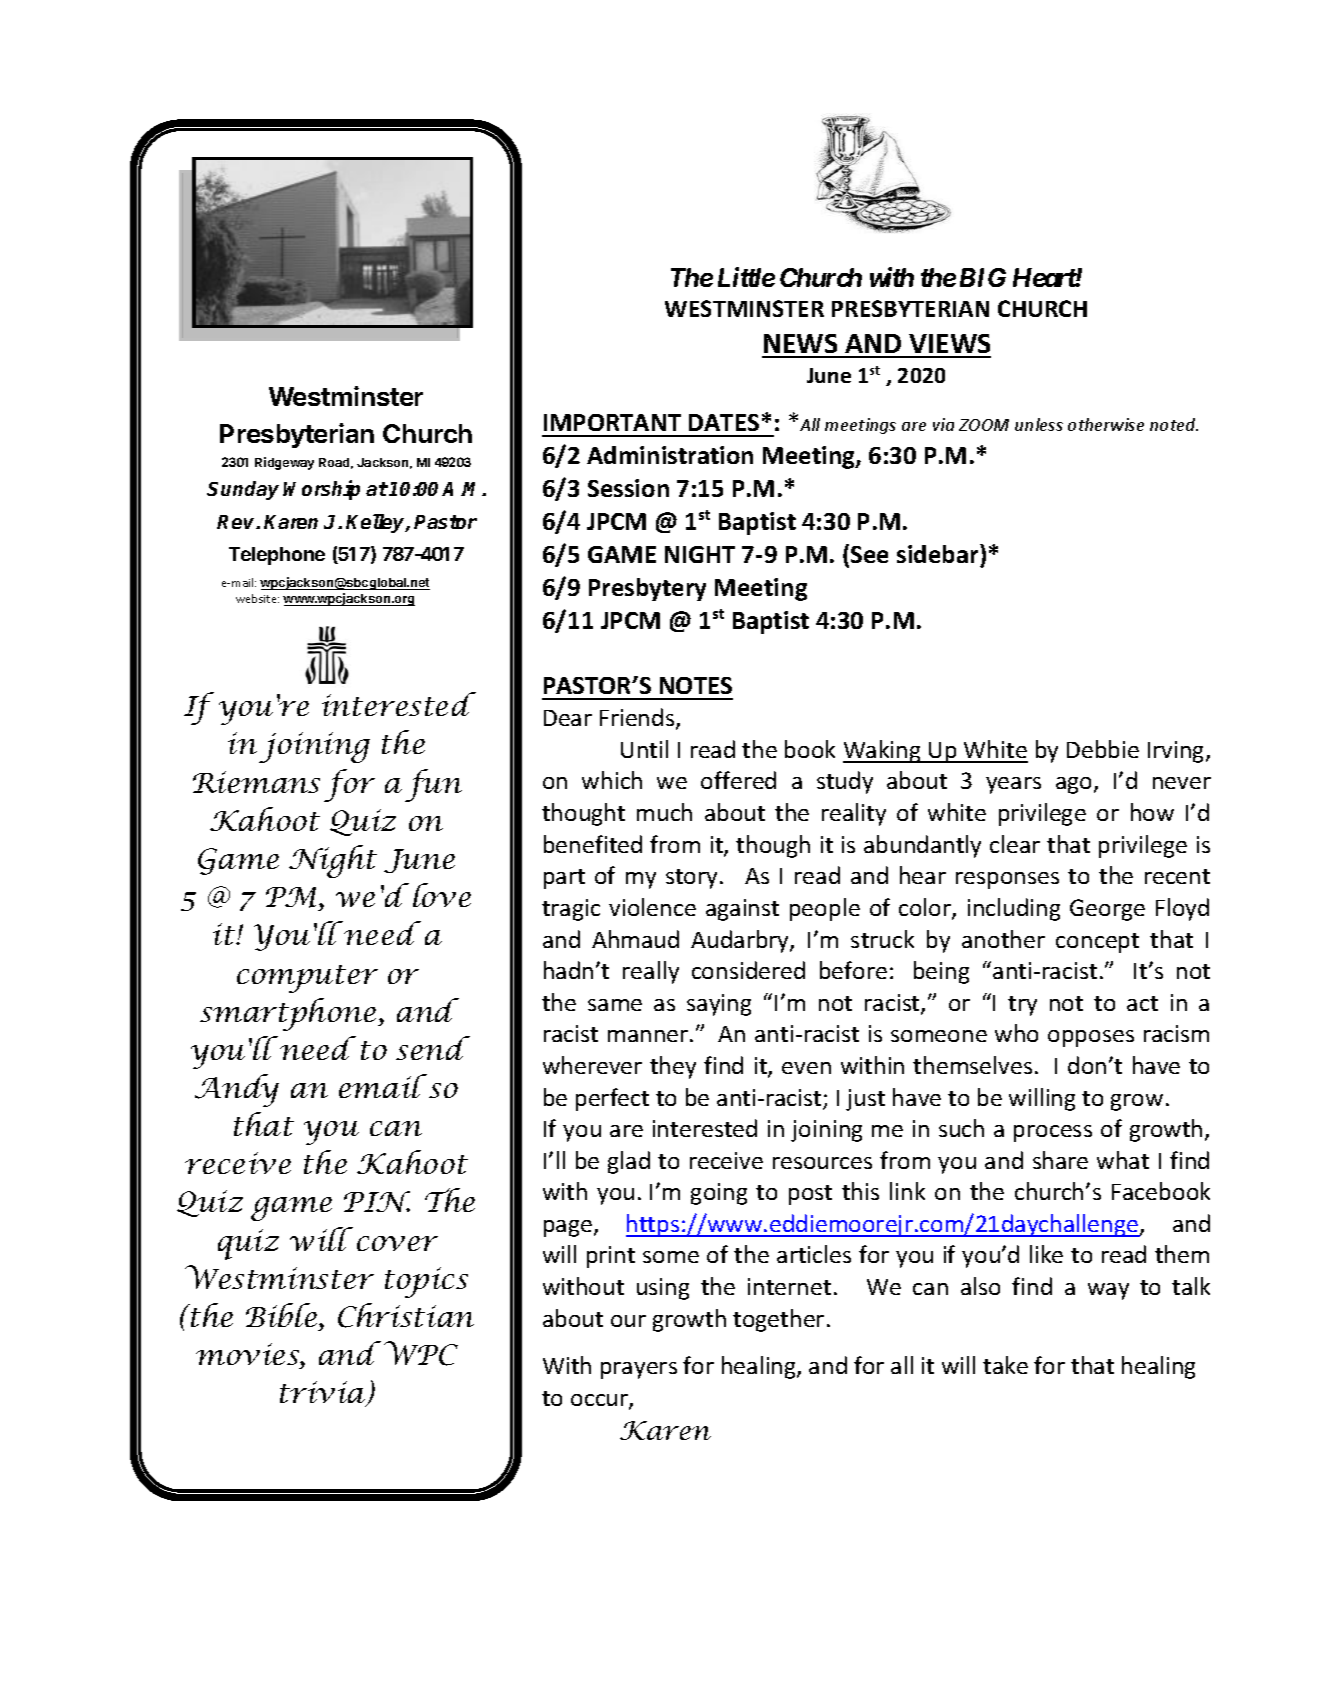 This screenshot has width=1320, height=1708. Describe the element at coordinates (664, 812) in the screenshot. I see `much` at that location.
